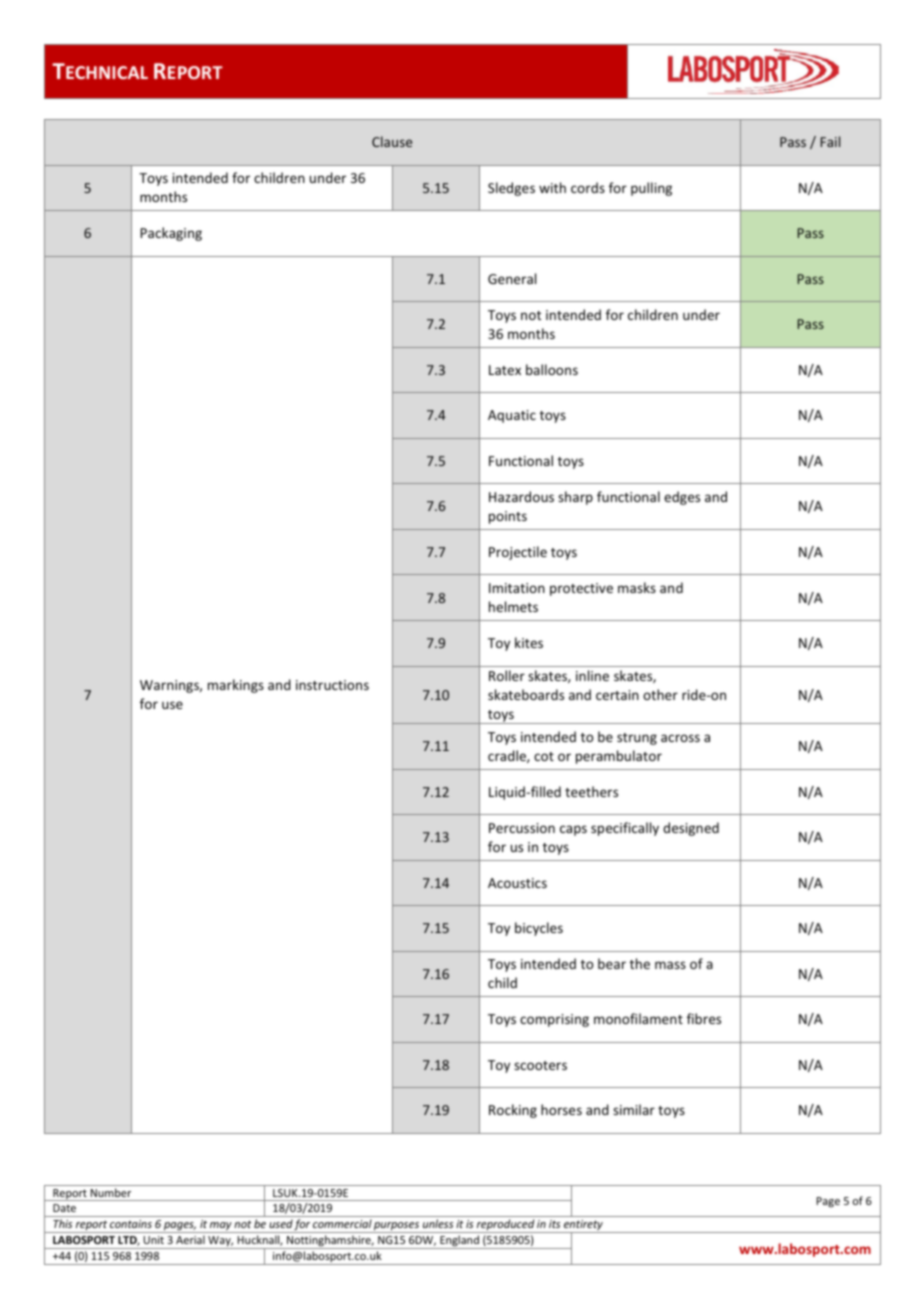 The image size is (924, 1308). I want to click on Aquatic, so click(512, 416).
